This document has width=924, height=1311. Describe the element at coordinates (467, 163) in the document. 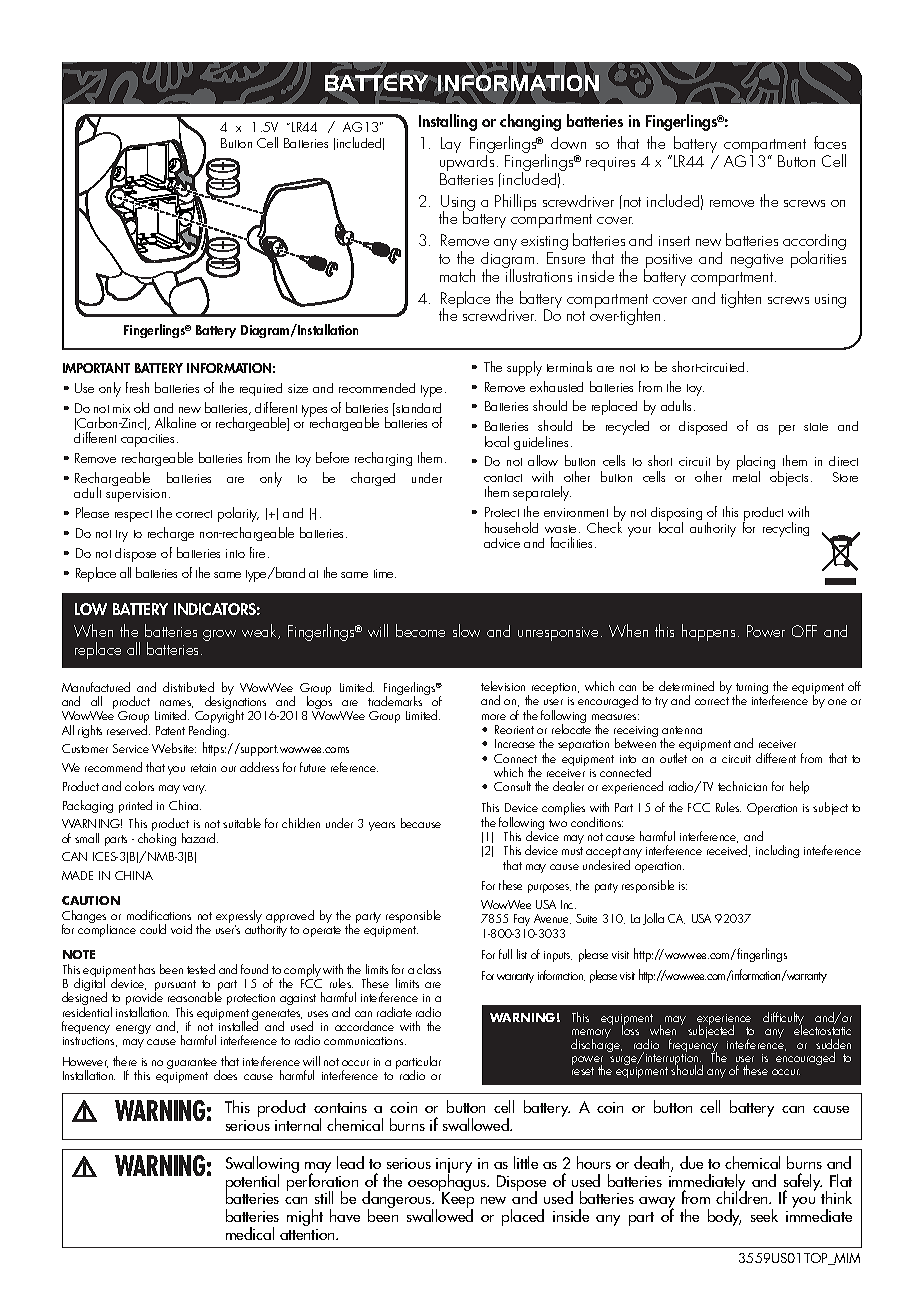

I see `upwards` at that location.
